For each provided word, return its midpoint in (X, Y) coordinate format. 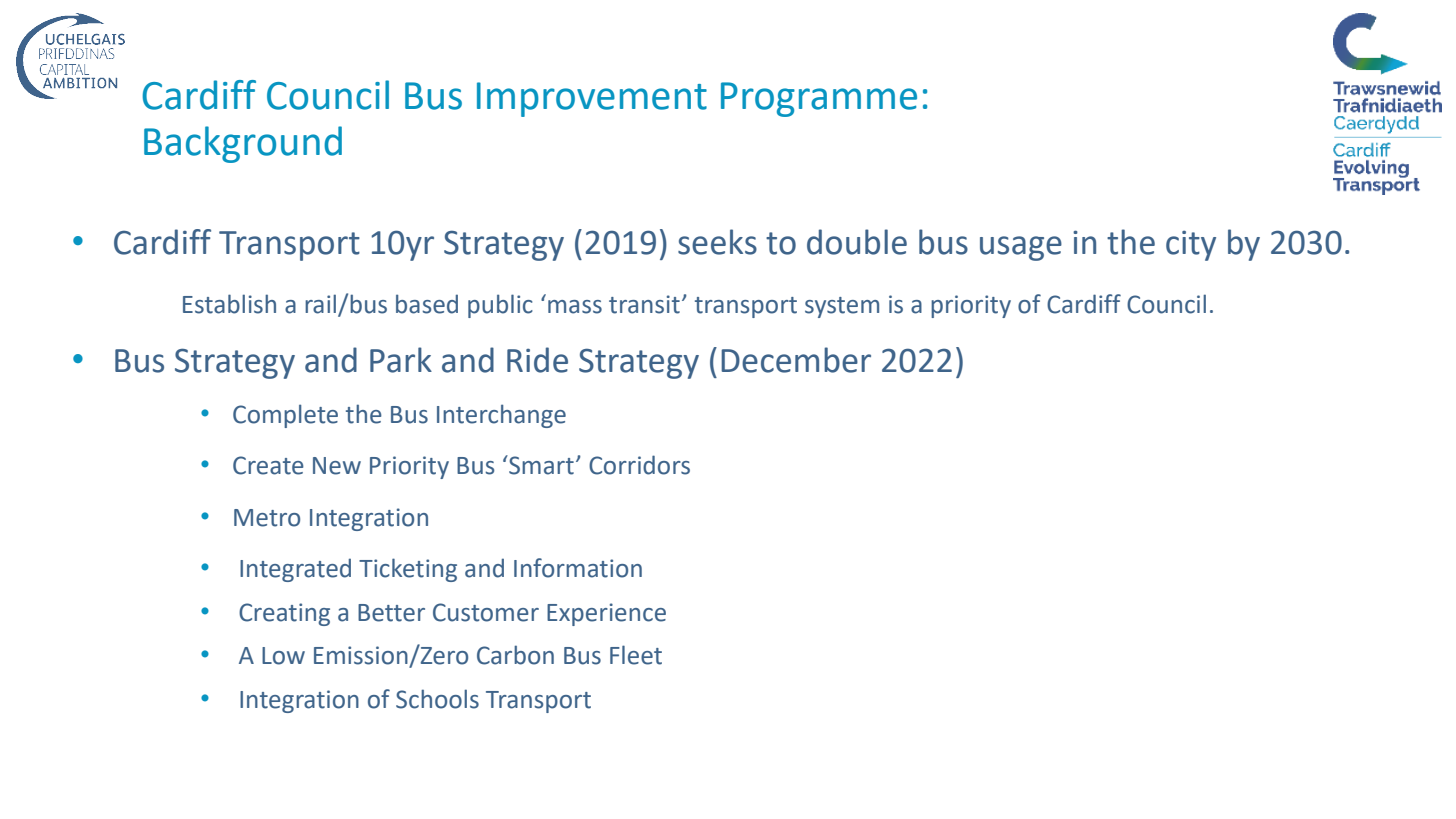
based (427, 304)
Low (283, 656)
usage (1021, 248)
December (796, 360)
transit (644, 304)
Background (243, 144)
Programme (819, 99)
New (337, 466)
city (1191, 246)
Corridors (639, 465)
